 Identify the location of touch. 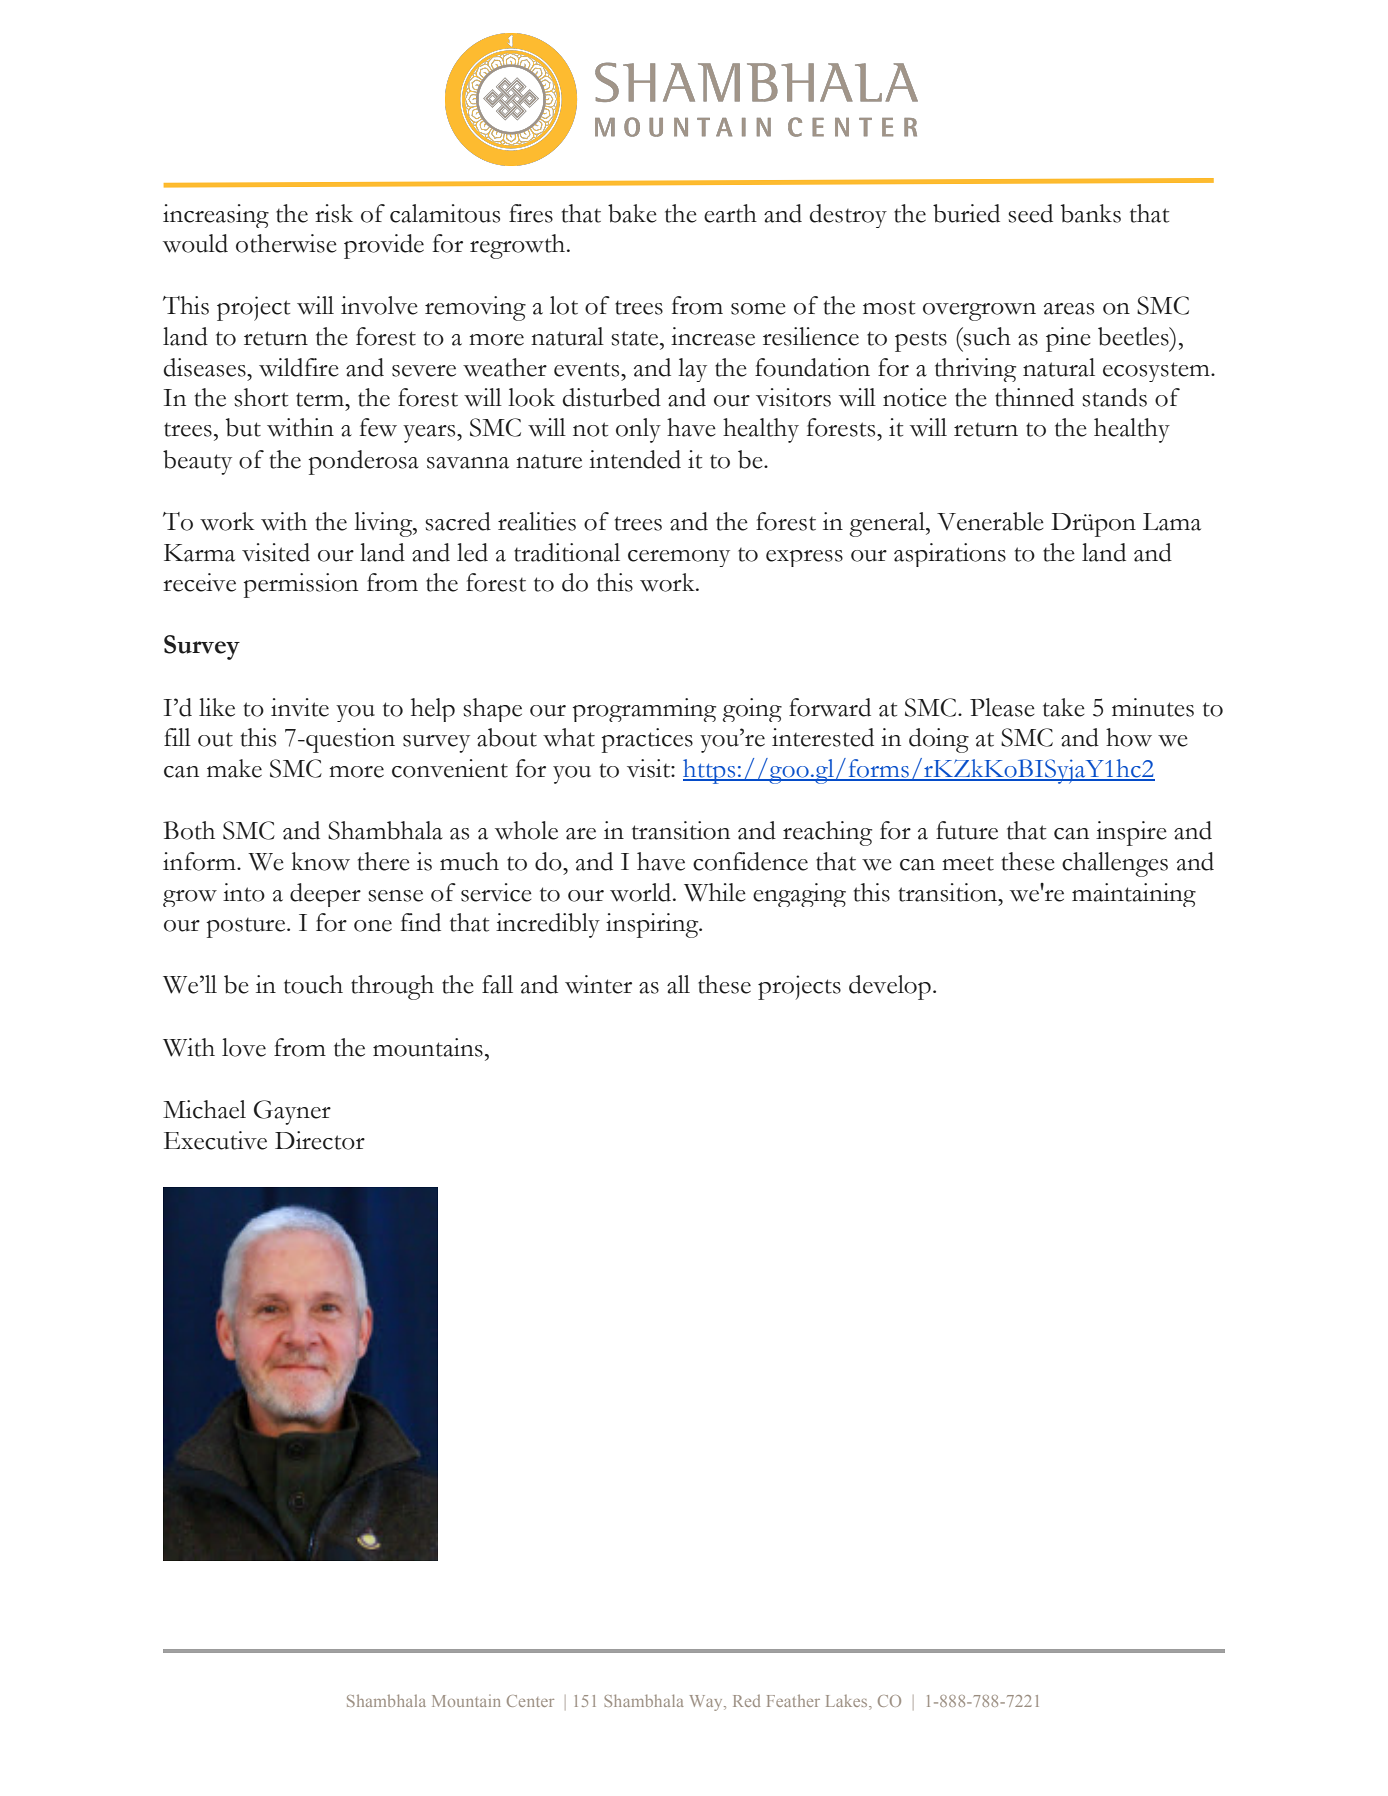
(313, 984).
